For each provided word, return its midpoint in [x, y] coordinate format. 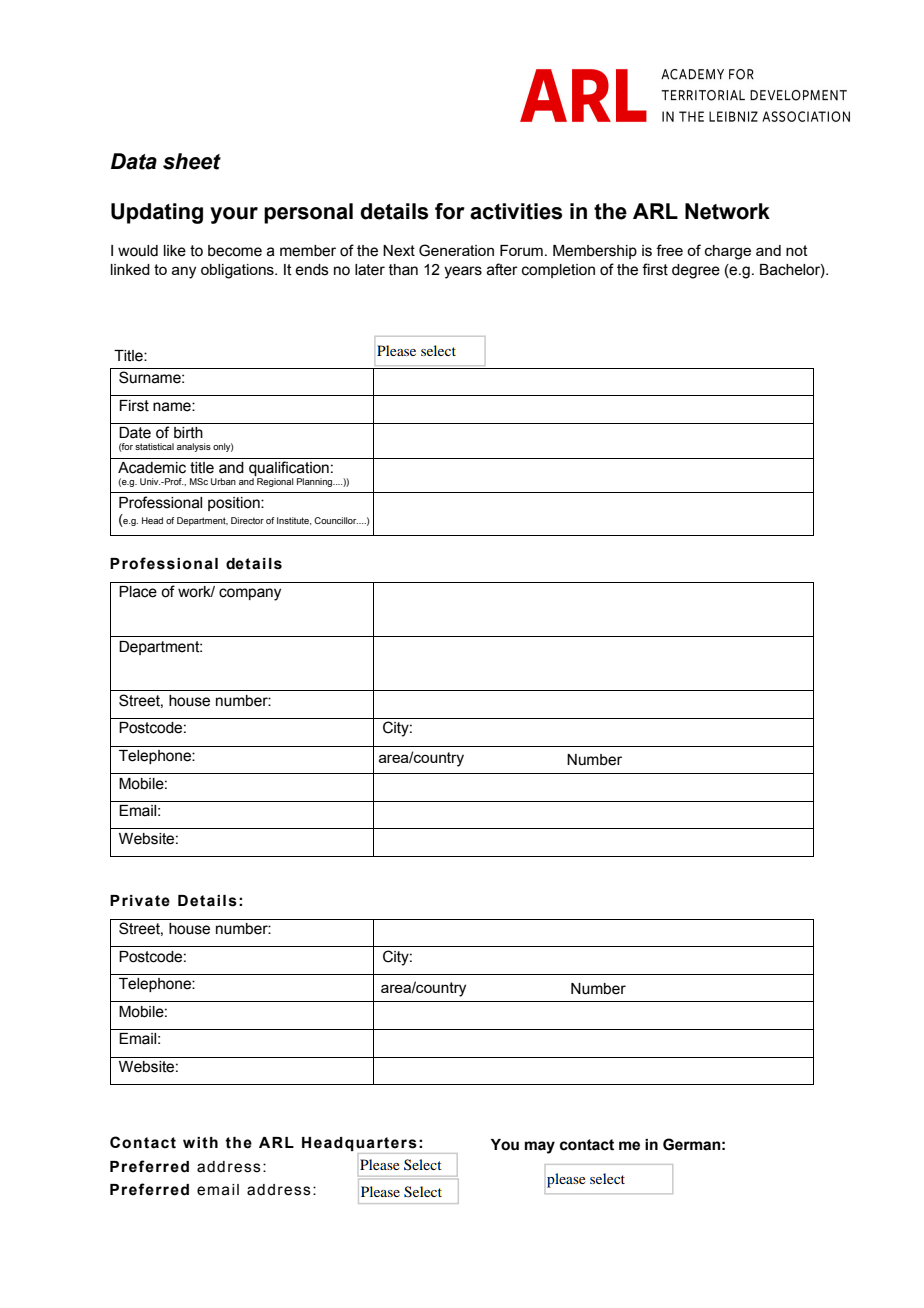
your [234, 215]
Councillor [336, 520]
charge [728, 252]
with [200, 1143]
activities [516, 211]
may [540, 1147]
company [250, 594]
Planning [316, 482]
